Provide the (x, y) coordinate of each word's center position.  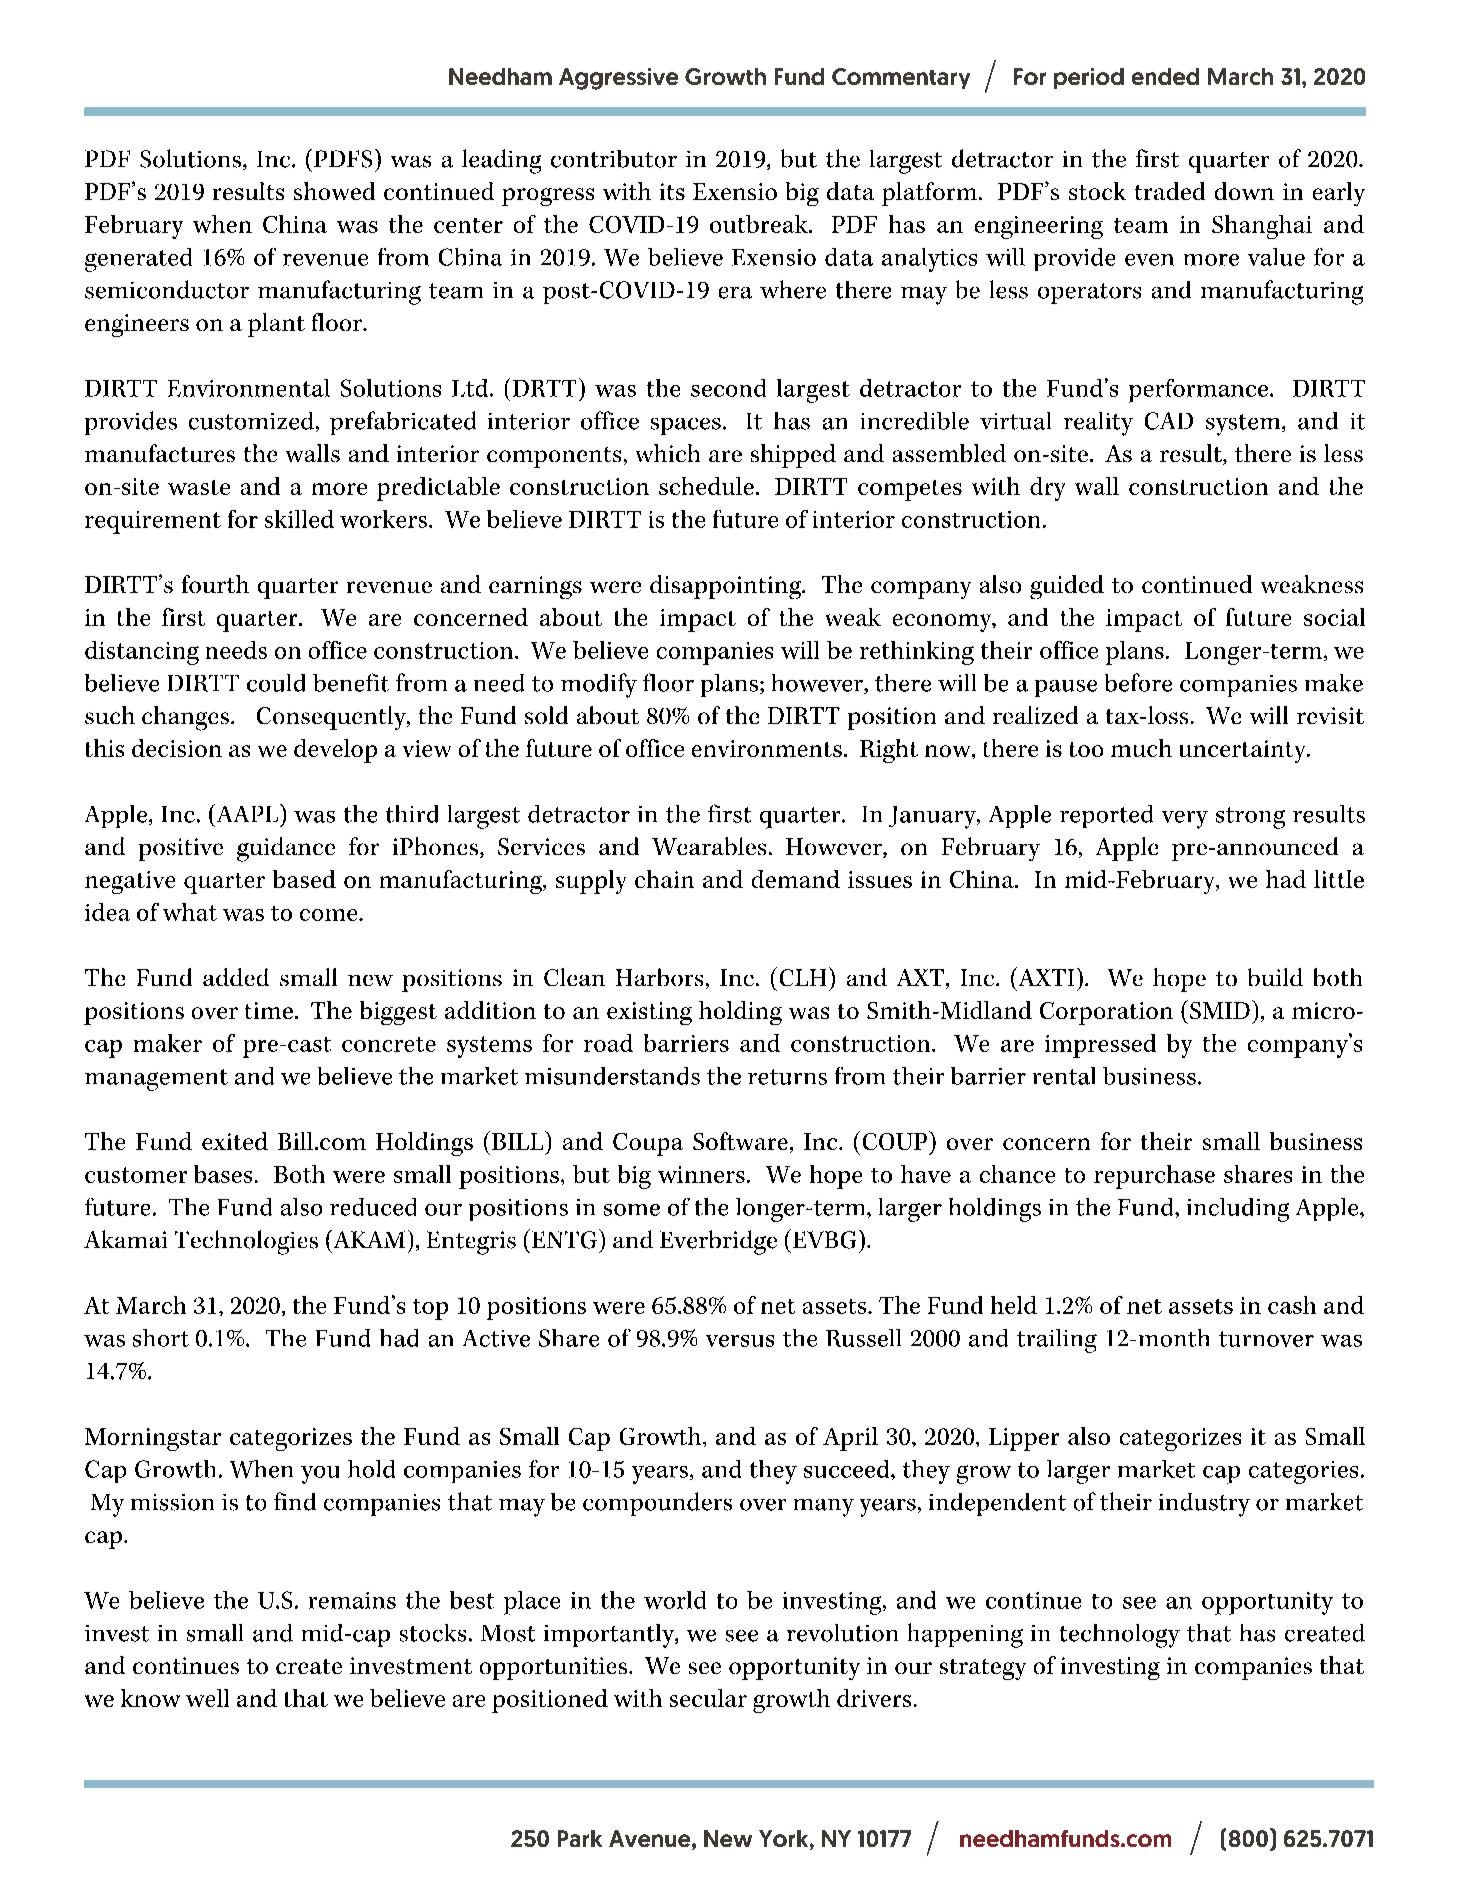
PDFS (343, 159)
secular (708, 1698)
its (672, 191)
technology (1120, 1636)
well (207, 1698)
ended (1165, 76)
